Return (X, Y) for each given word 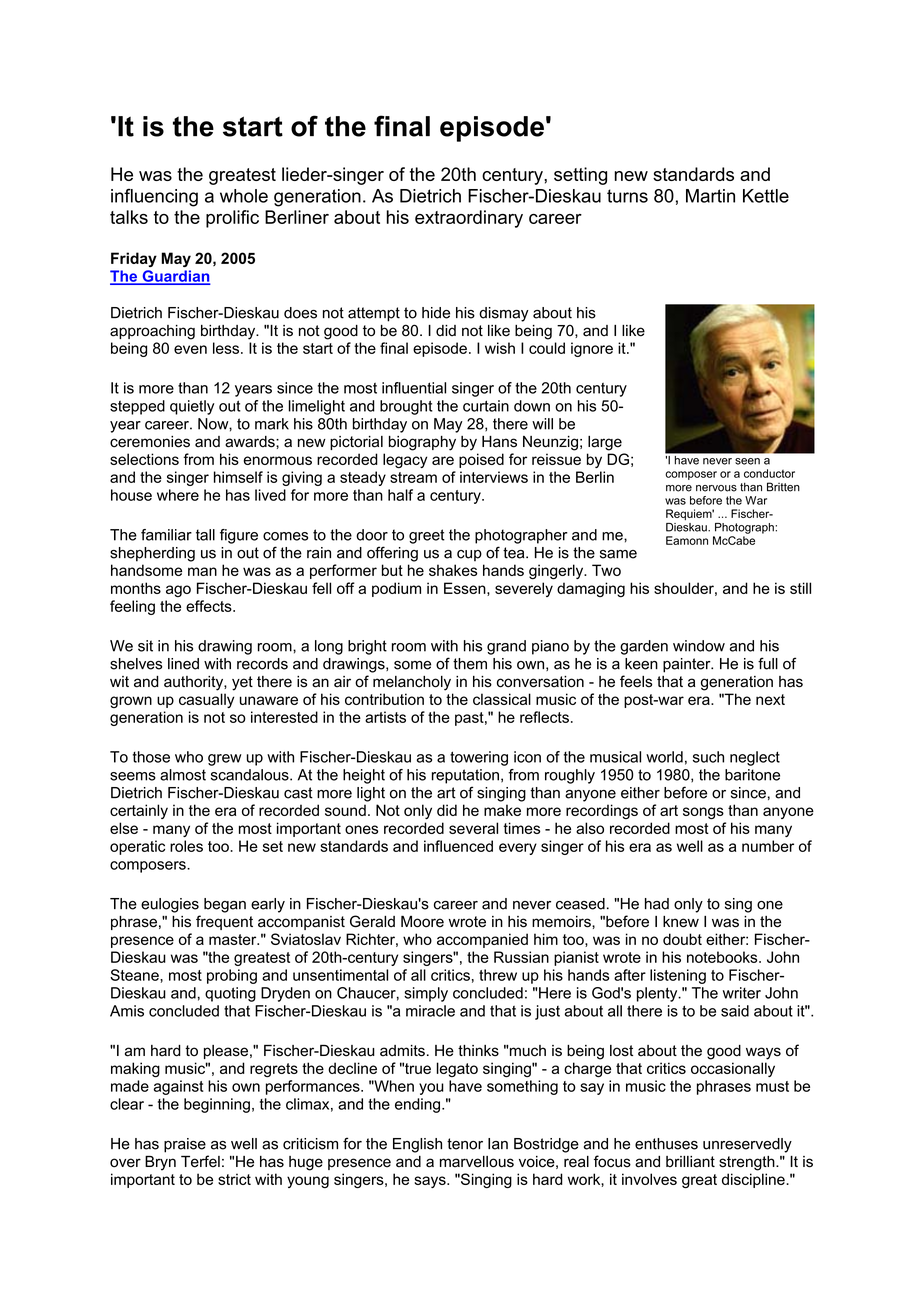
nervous (716, 488)
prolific (232, 219)
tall (205, 535)
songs (703, 813)
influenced (458, 846)
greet (427, 536)
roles (186, 846)
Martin (710, 196)
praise (185, 1145)
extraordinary (469, 219)
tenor (465, 1144)
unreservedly (747, 1145)
